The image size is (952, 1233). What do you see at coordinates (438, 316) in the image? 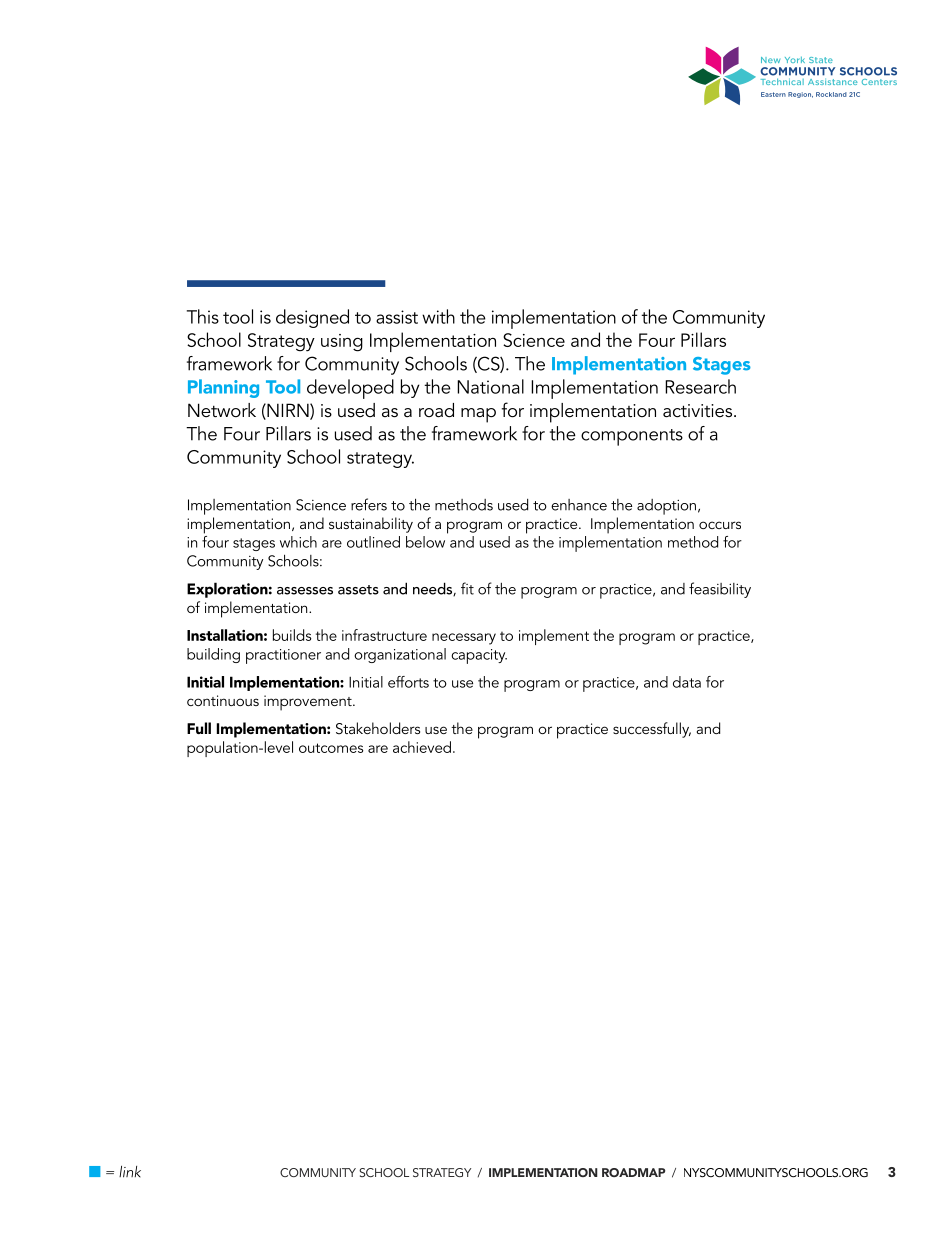
I see `with` at bounding box center [438, 316].
